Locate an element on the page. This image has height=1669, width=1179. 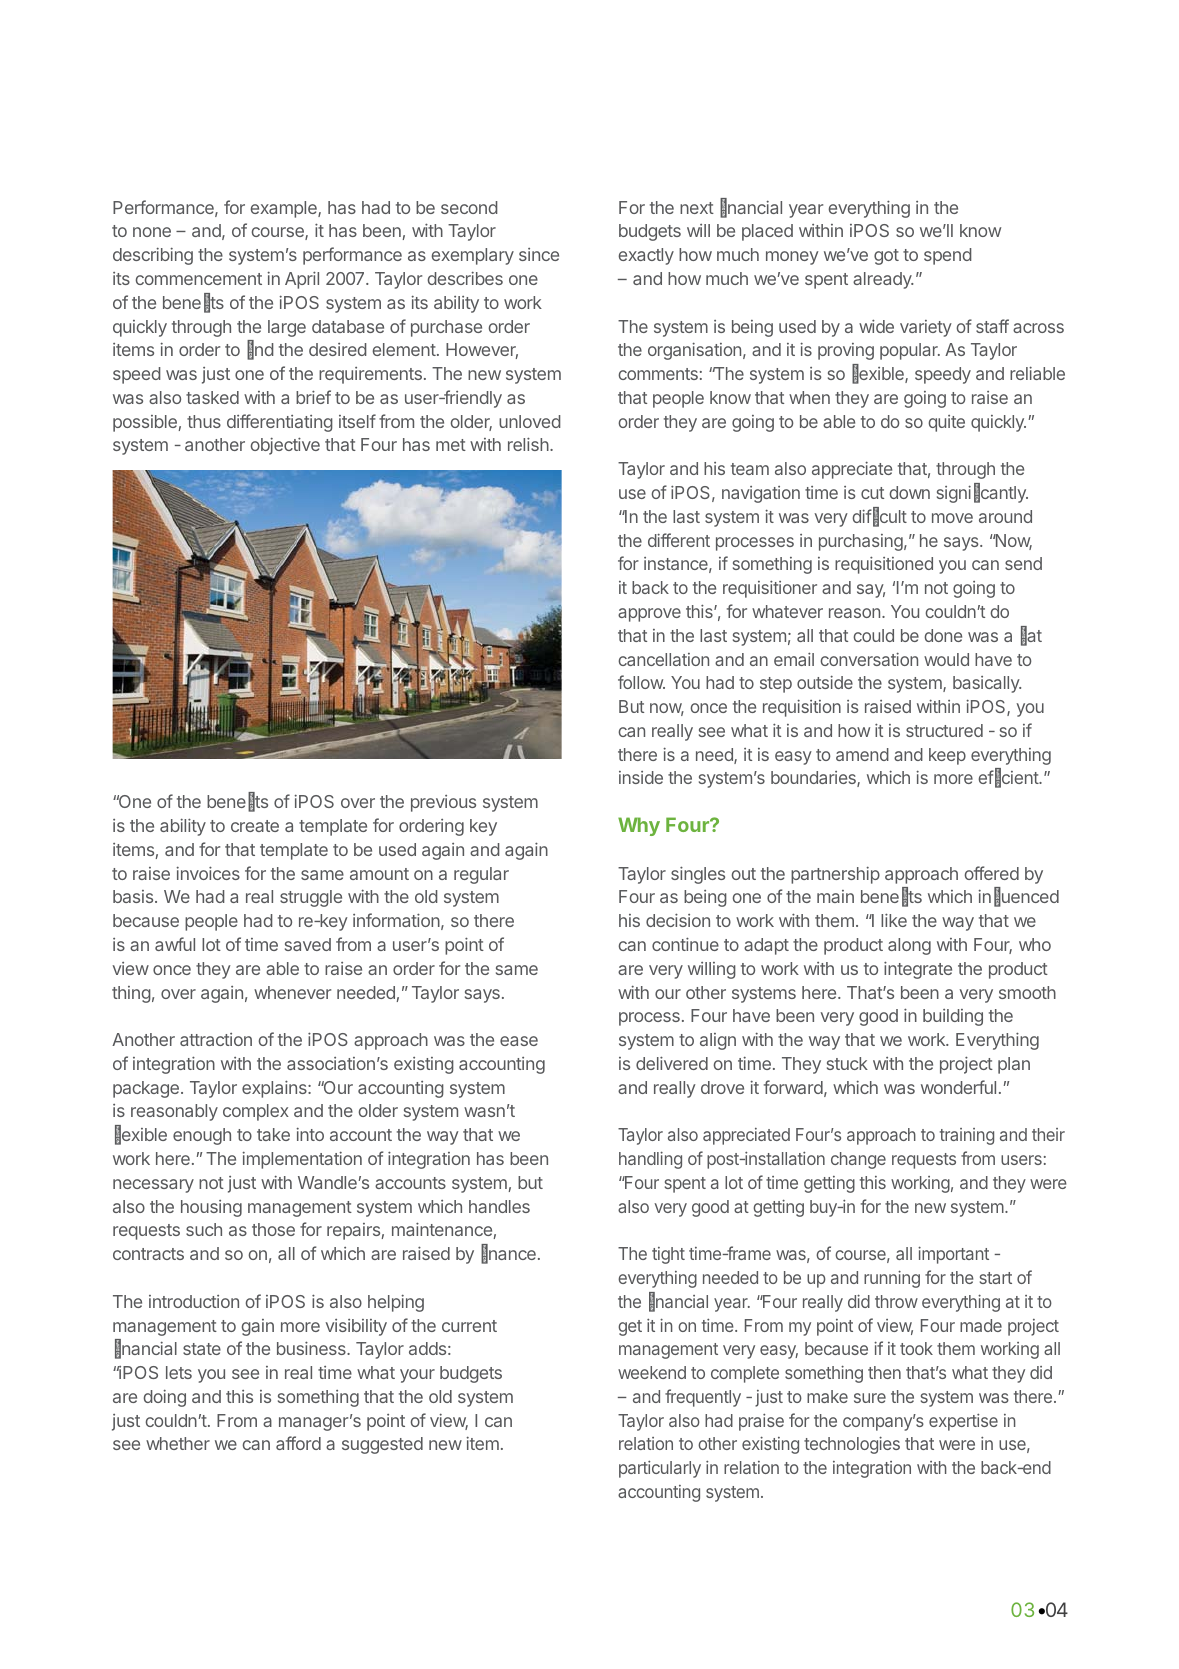
handling is located at coordinates (650, 1160).
